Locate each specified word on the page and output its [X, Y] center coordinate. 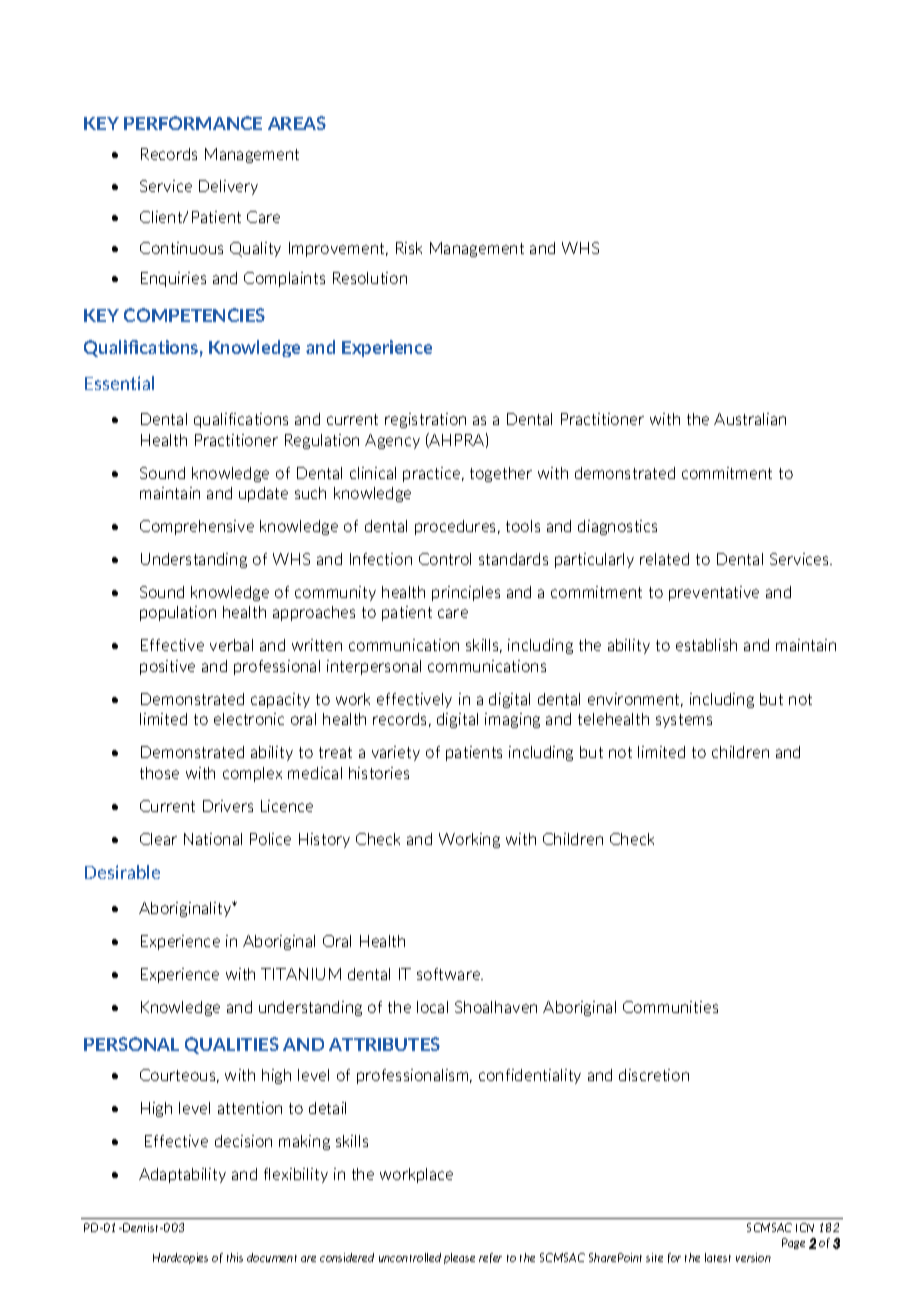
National [213, 839]
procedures [457, 527]
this [235, 1257]
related [664, 559]
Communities [670, 1007]
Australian [750, 419]
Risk [409, 248]
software [450, 974]
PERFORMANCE [193, 123]
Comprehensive [197, 527]
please [459, 1258]
